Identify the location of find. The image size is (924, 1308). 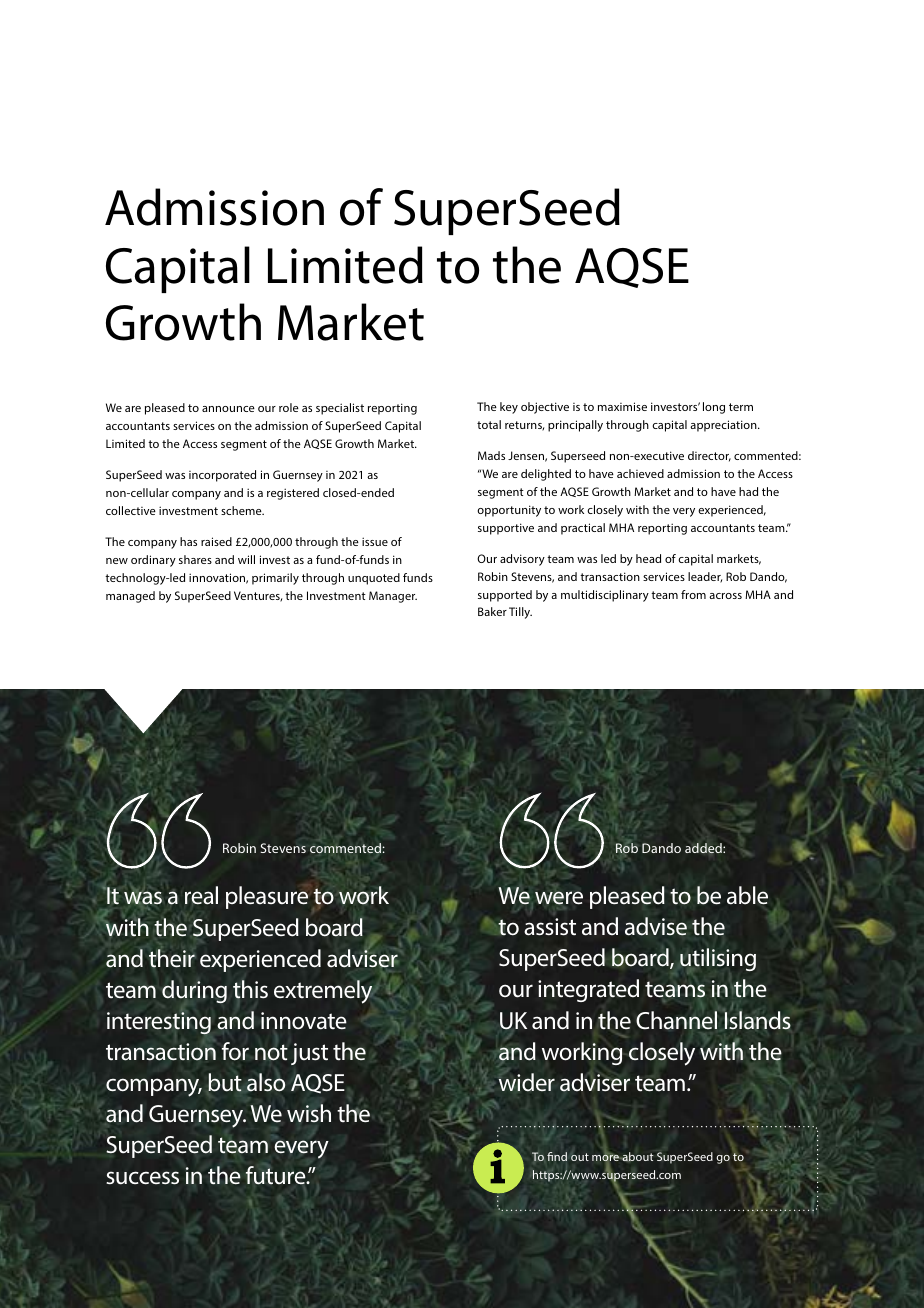
(557, 1156).
